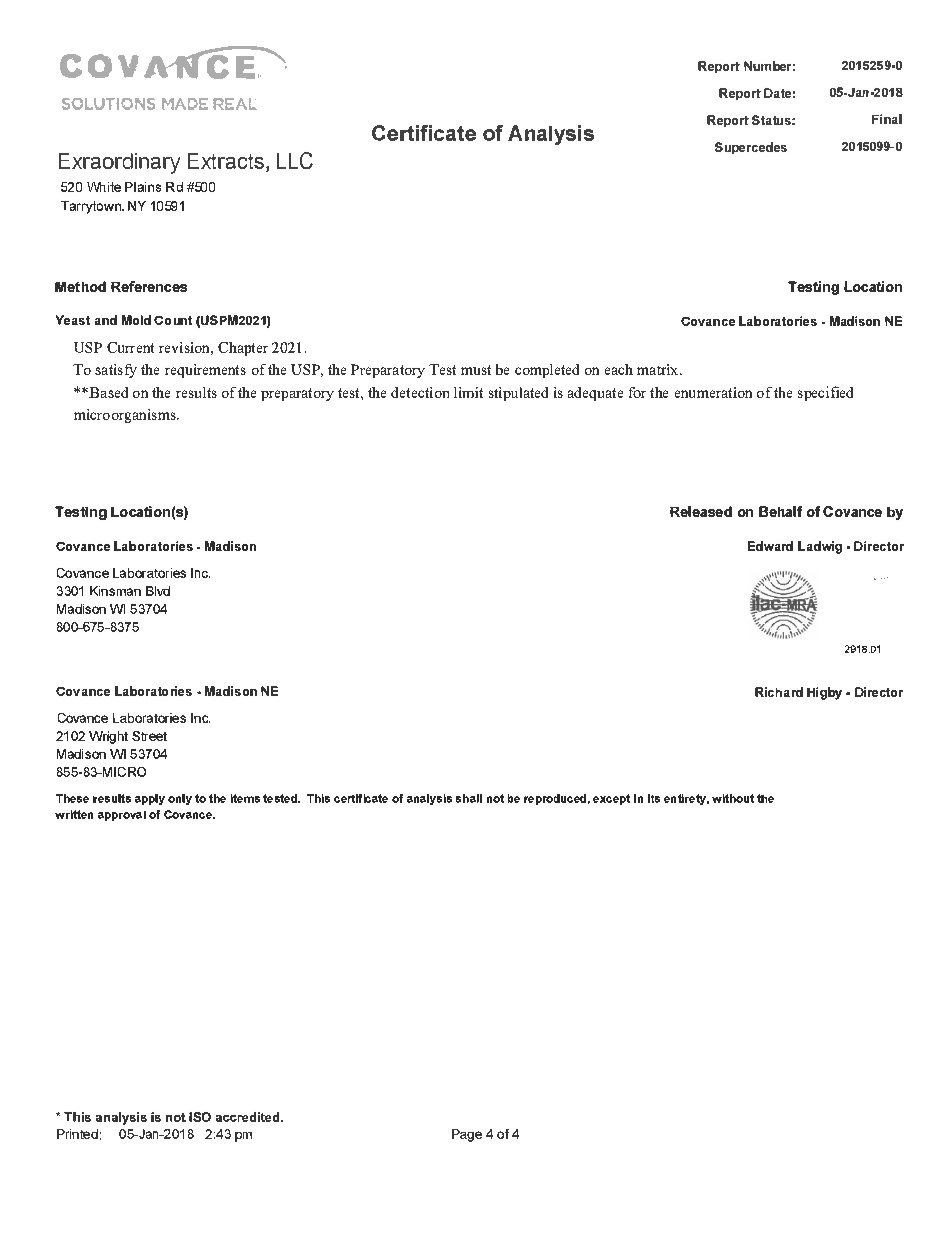  Describe the element at coordinates (205, 371) in the screenshot. I see `requirements` at that location.
